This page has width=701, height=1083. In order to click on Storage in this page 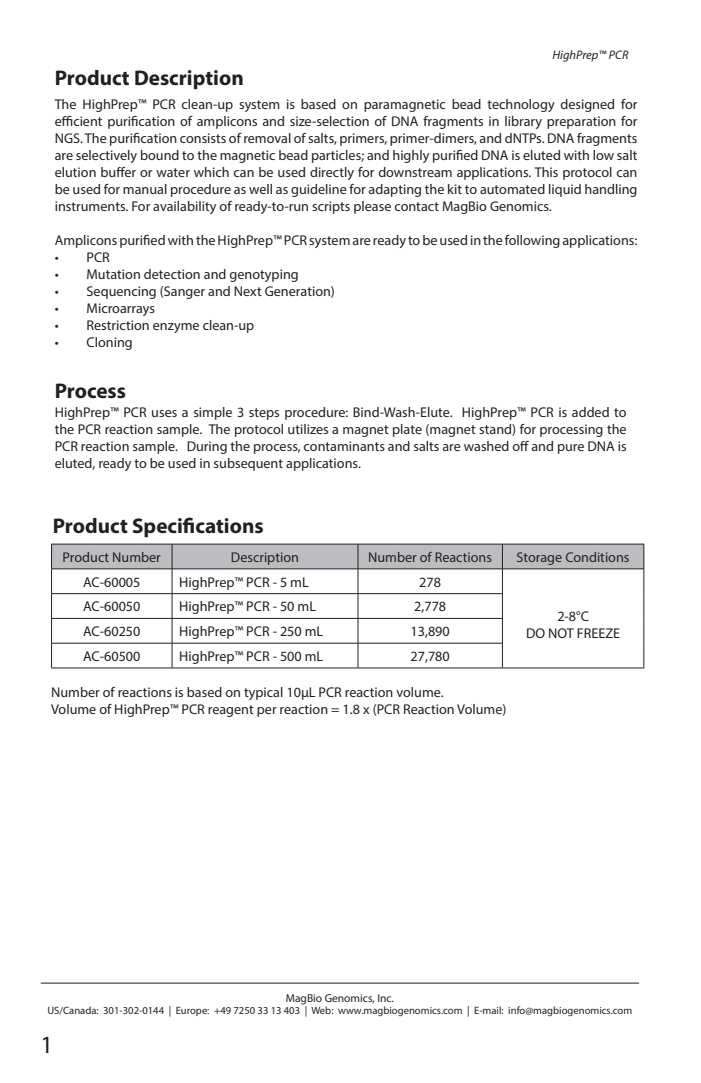, I will do `click(539, 558)`.
